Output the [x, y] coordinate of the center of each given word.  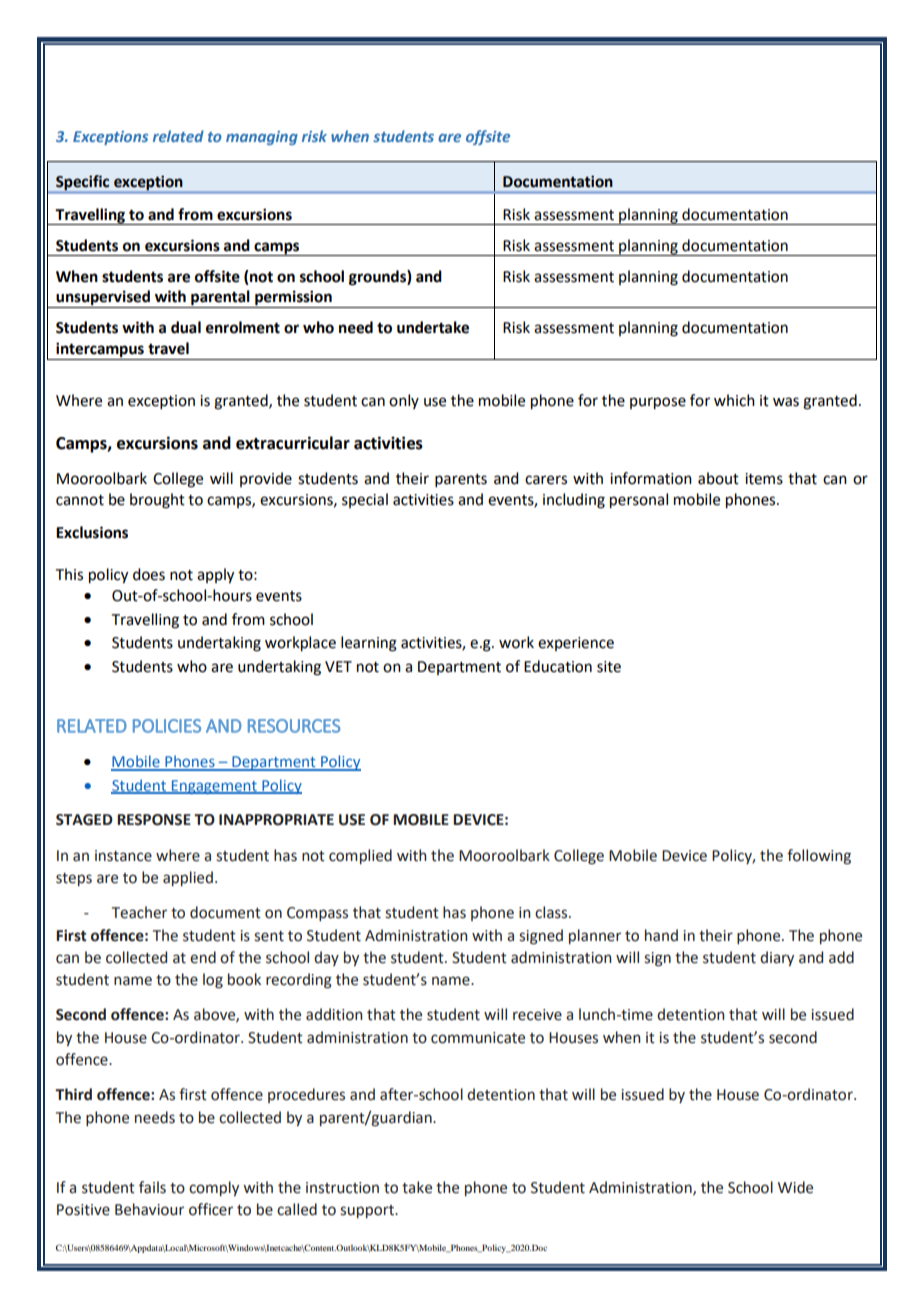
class [552, 912]
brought [157, 501]
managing [262, 138]
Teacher [139, 912]
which [734, 400]
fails [152, 1187]
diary [777, 958]
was [786, 402]
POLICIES [167, 726]
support [368, 1211]
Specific [83, 184]
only [404, 401]
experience [576, 644]
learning [369, 644]
